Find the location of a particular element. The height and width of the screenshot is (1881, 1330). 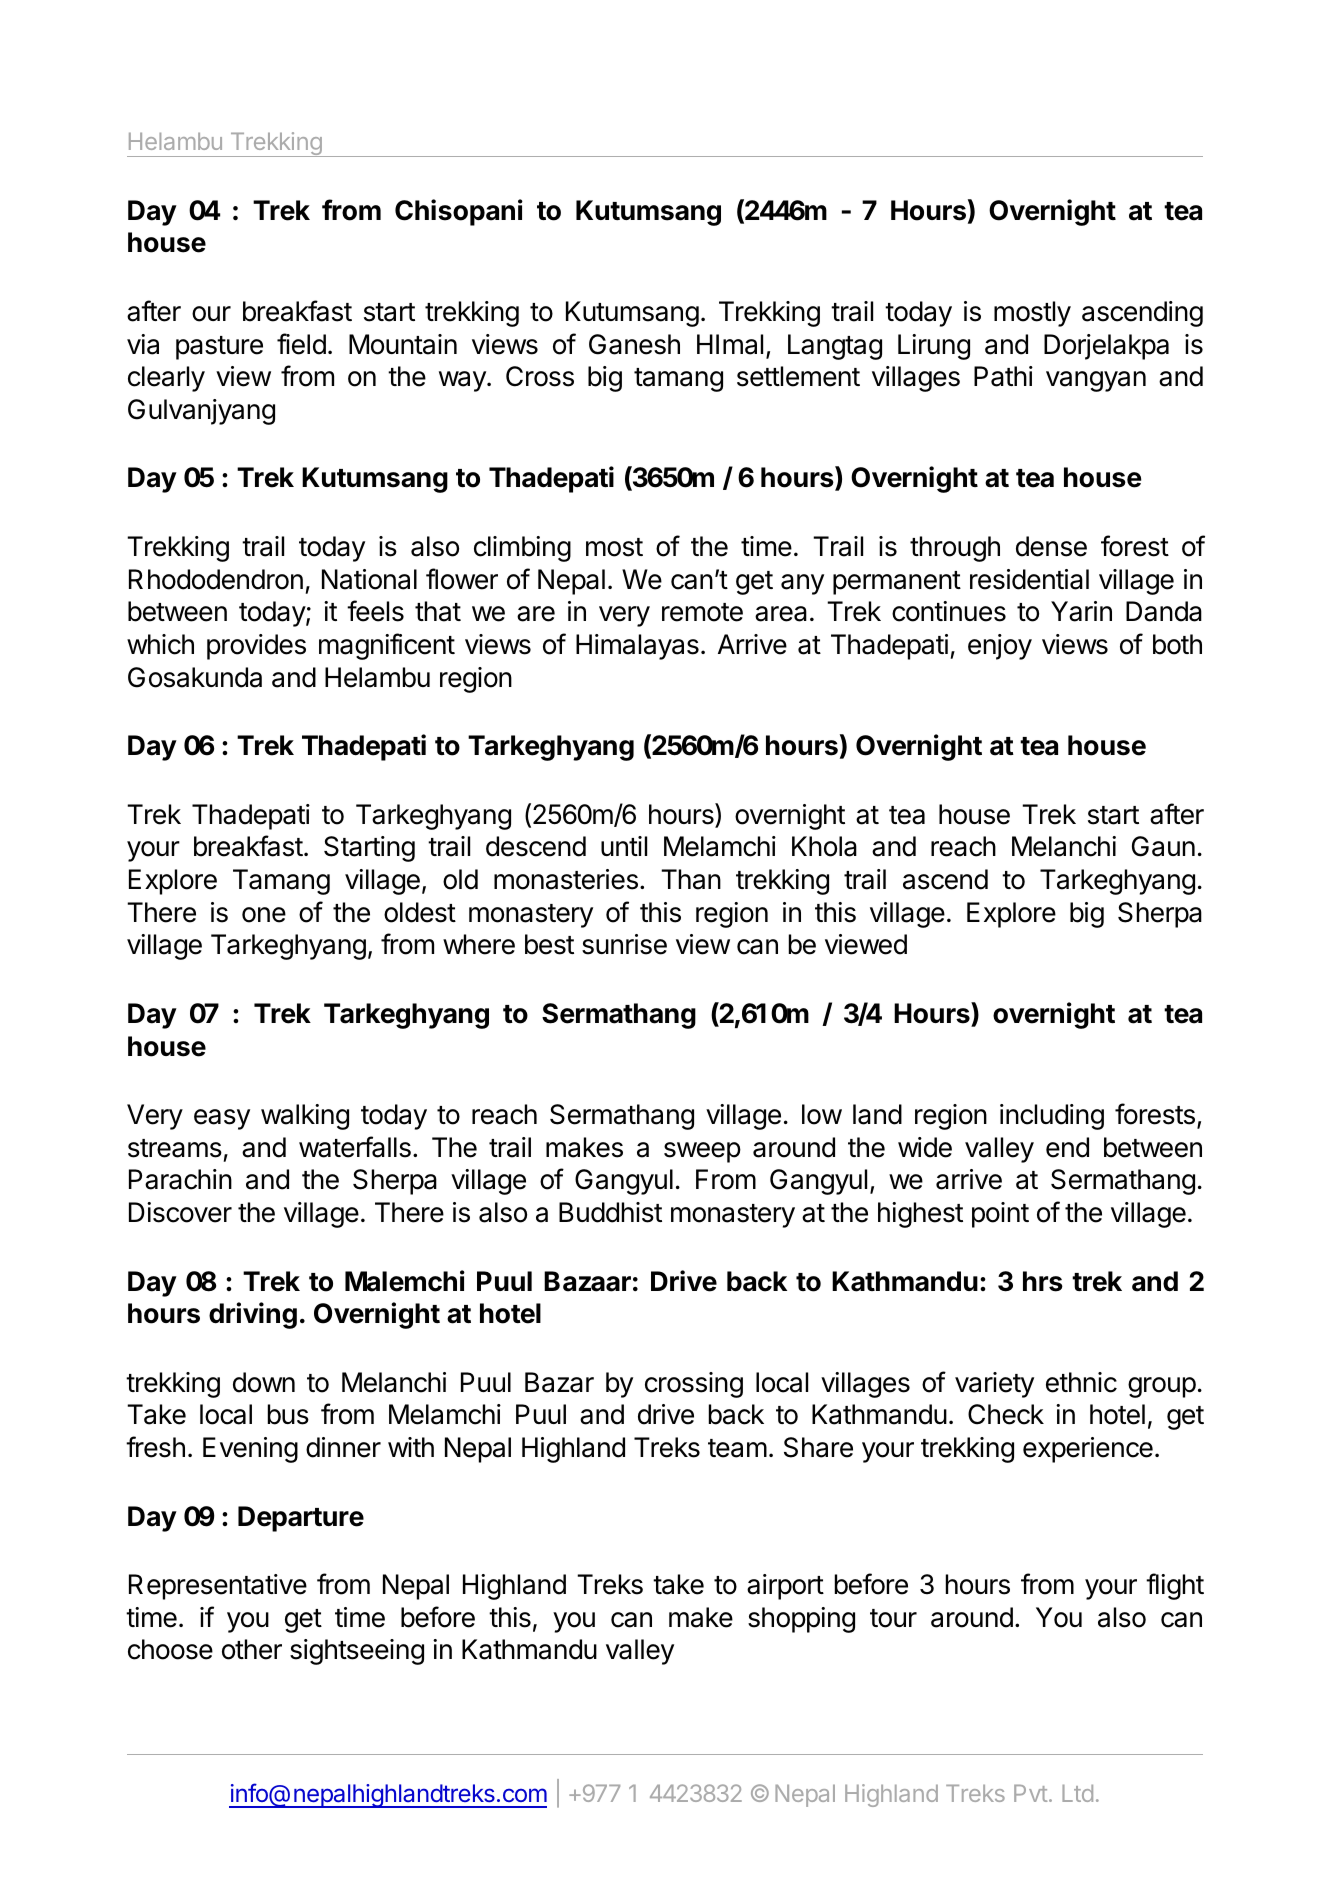

Ganesh is located at coordinates (634, 344).
